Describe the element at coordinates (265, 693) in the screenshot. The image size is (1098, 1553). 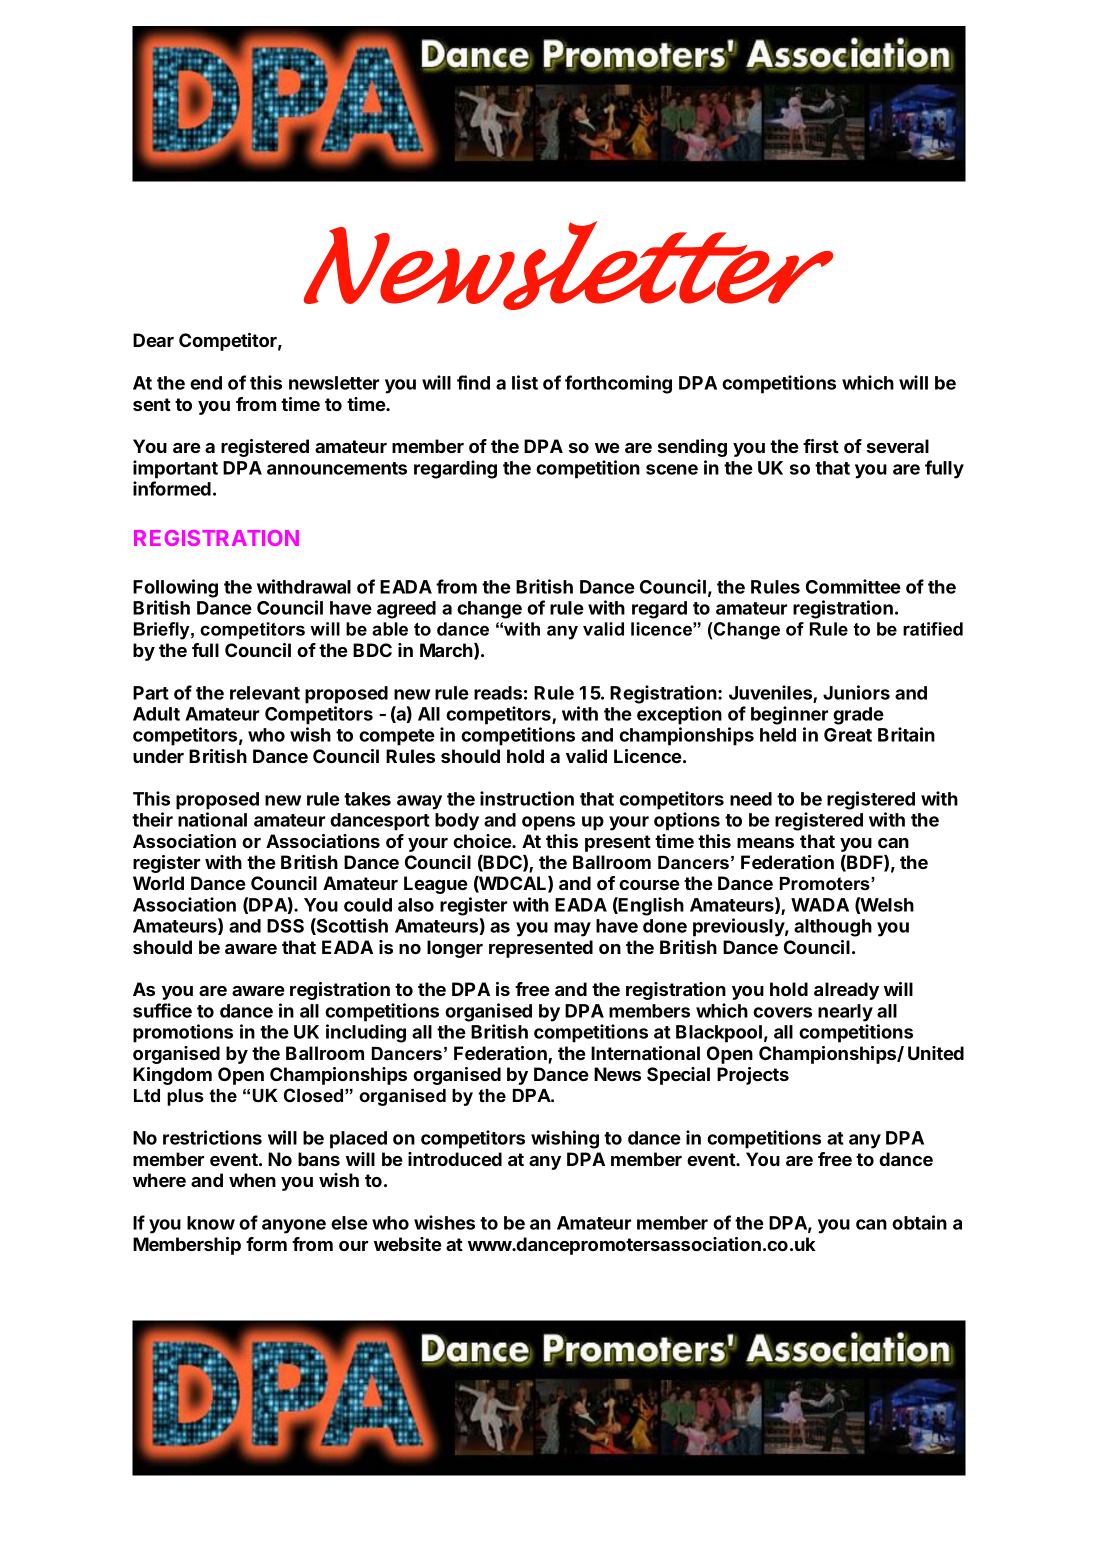
I see `relevant` at that location.
